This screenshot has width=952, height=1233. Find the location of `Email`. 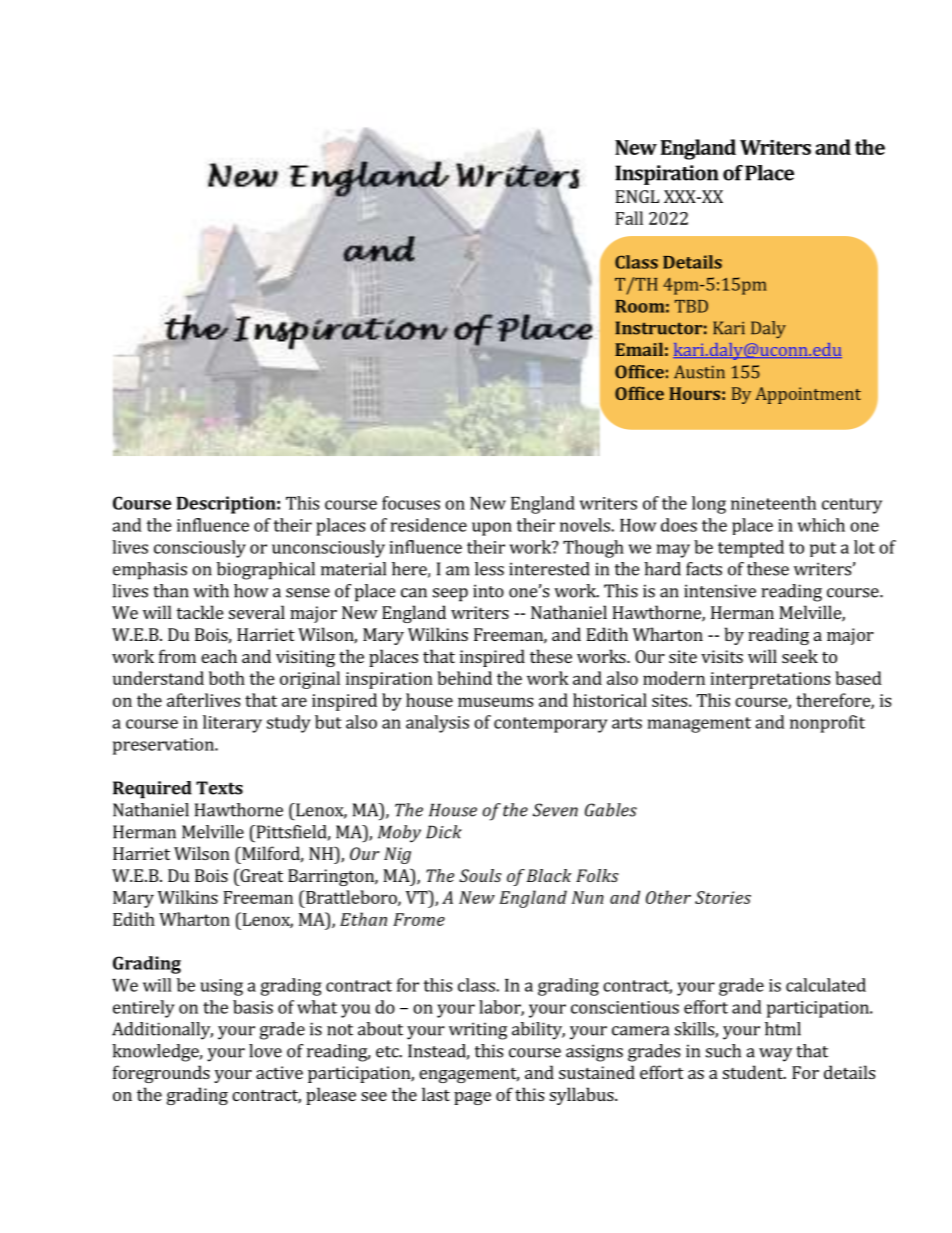

Email is located at coordinates (639, 349).
